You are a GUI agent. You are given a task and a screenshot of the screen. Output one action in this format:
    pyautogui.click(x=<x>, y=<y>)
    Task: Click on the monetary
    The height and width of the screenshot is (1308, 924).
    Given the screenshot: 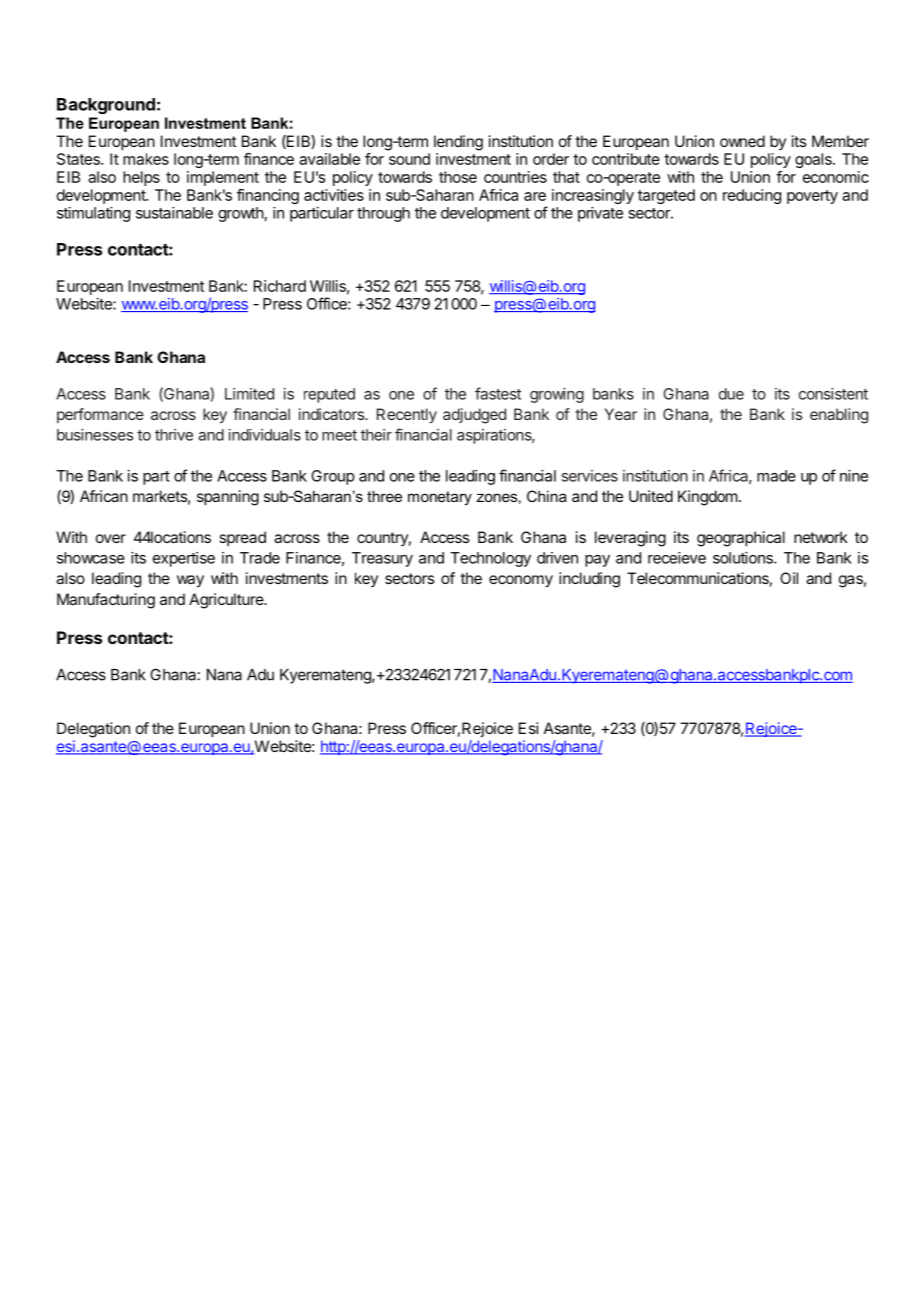 What is the action you would take?
    pyautogui.click(x=440, y=498)
